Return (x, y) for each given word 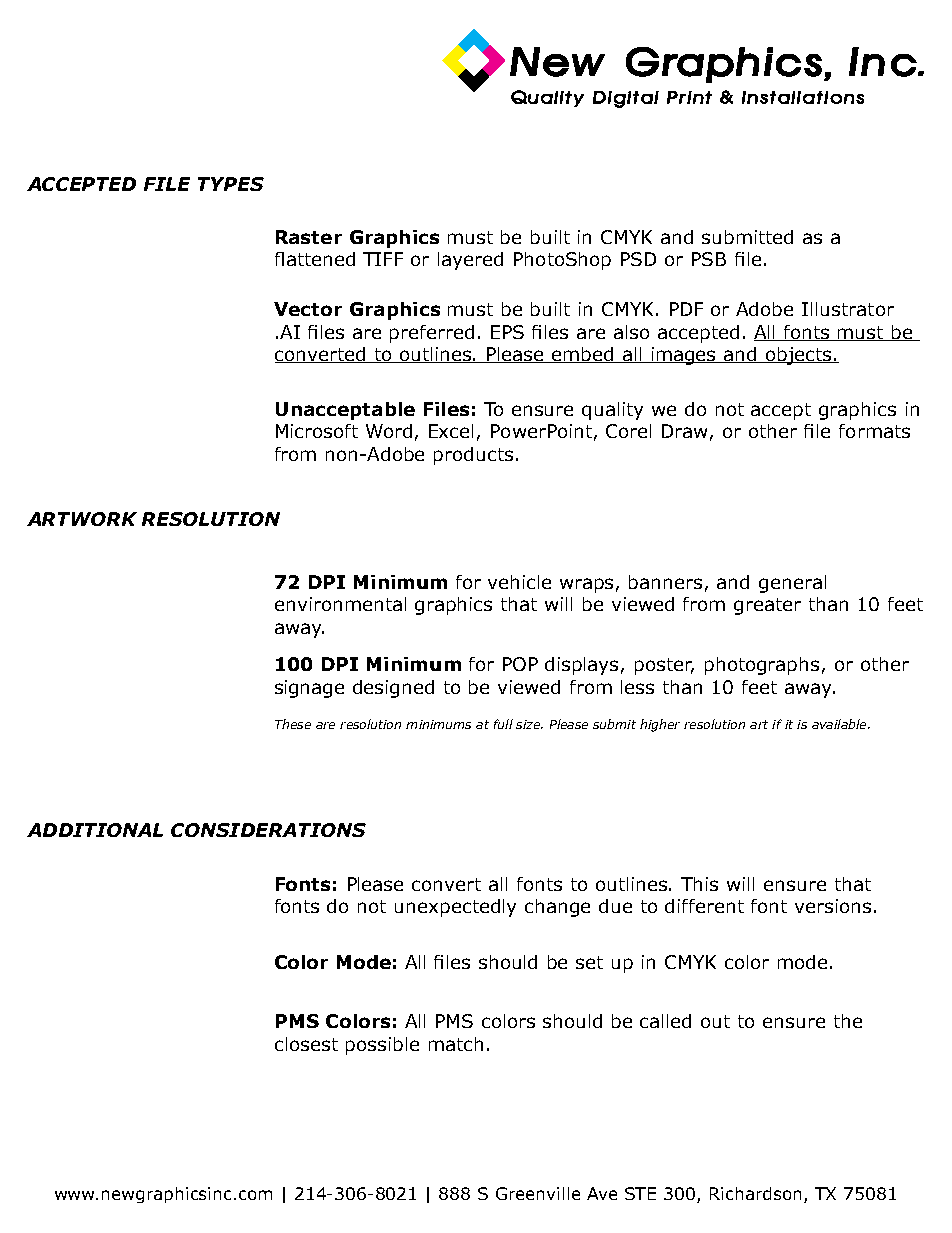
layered (470, 261)
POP (520, 664)
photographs (762, 666)
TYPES (231, 184)
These (293, 724)
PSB (709, 259)
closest (306, 1044)
